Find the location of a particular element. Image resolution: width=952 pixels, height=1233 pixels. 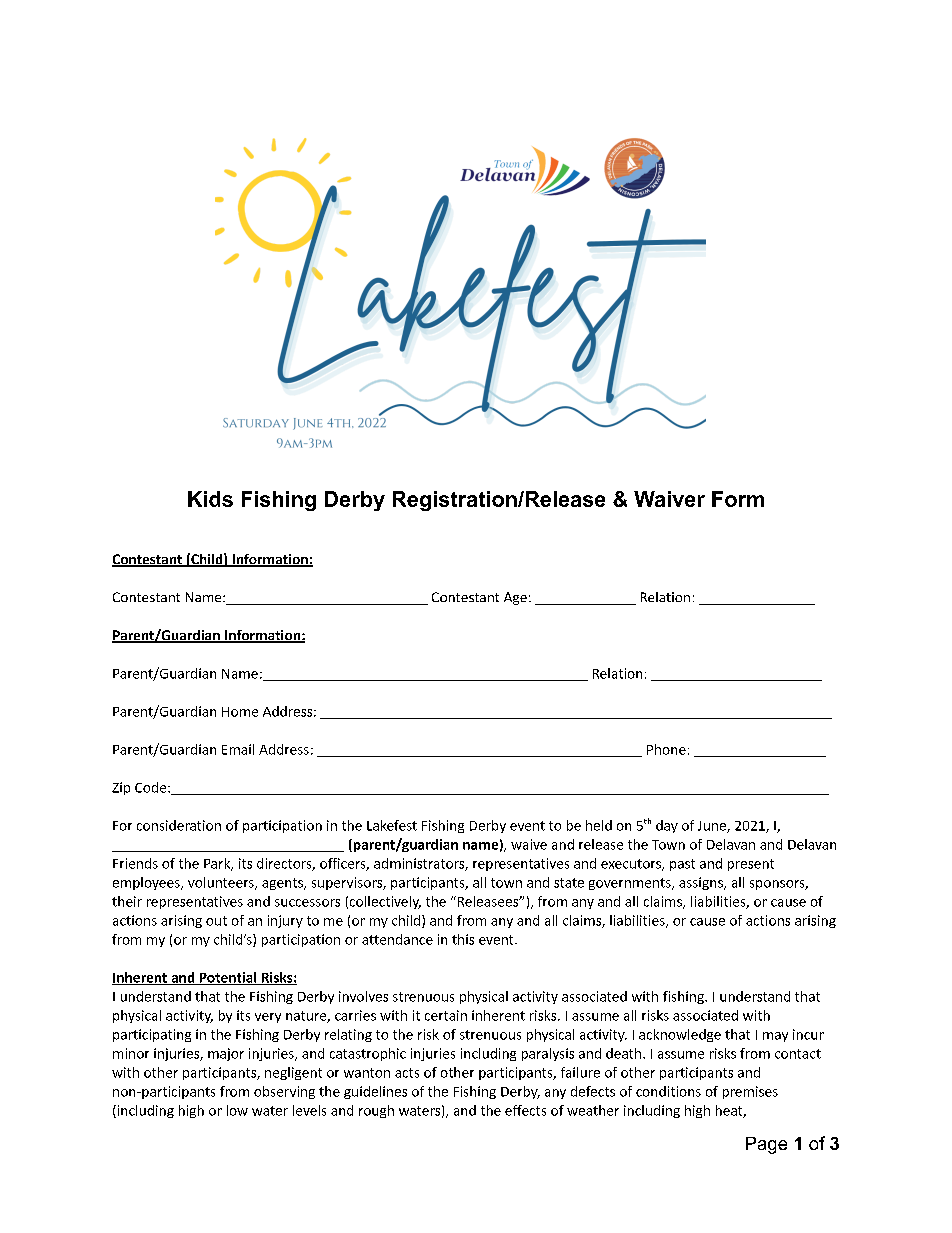

Home is located at coordinates (240, 712).
